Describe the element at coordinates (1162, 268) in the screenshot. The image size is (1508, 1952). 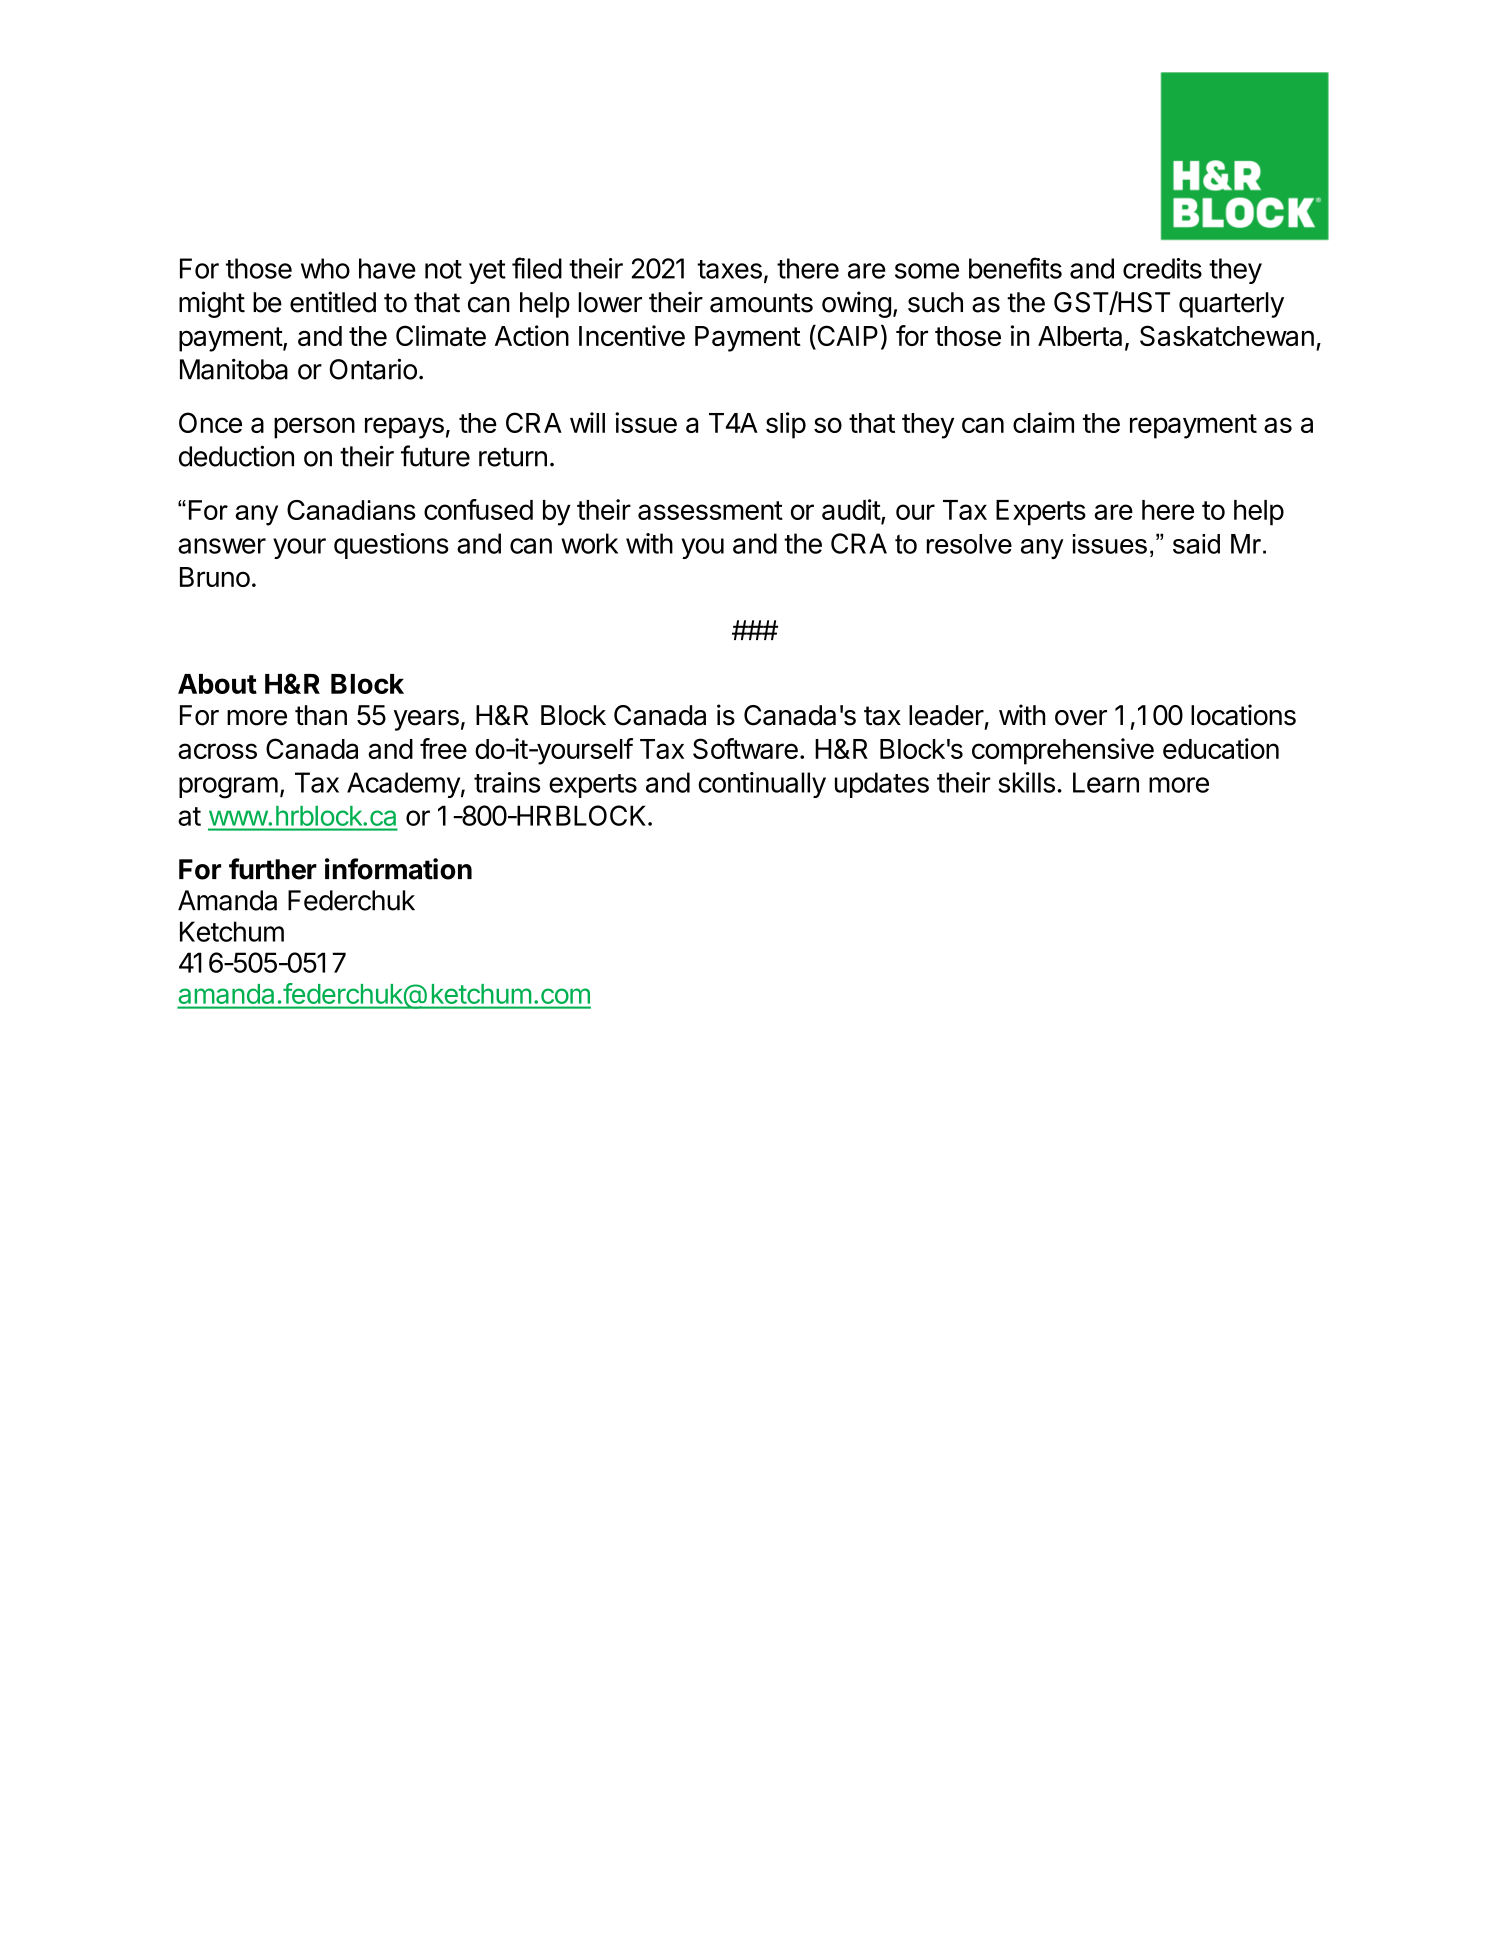
I see `credits` at that location.
